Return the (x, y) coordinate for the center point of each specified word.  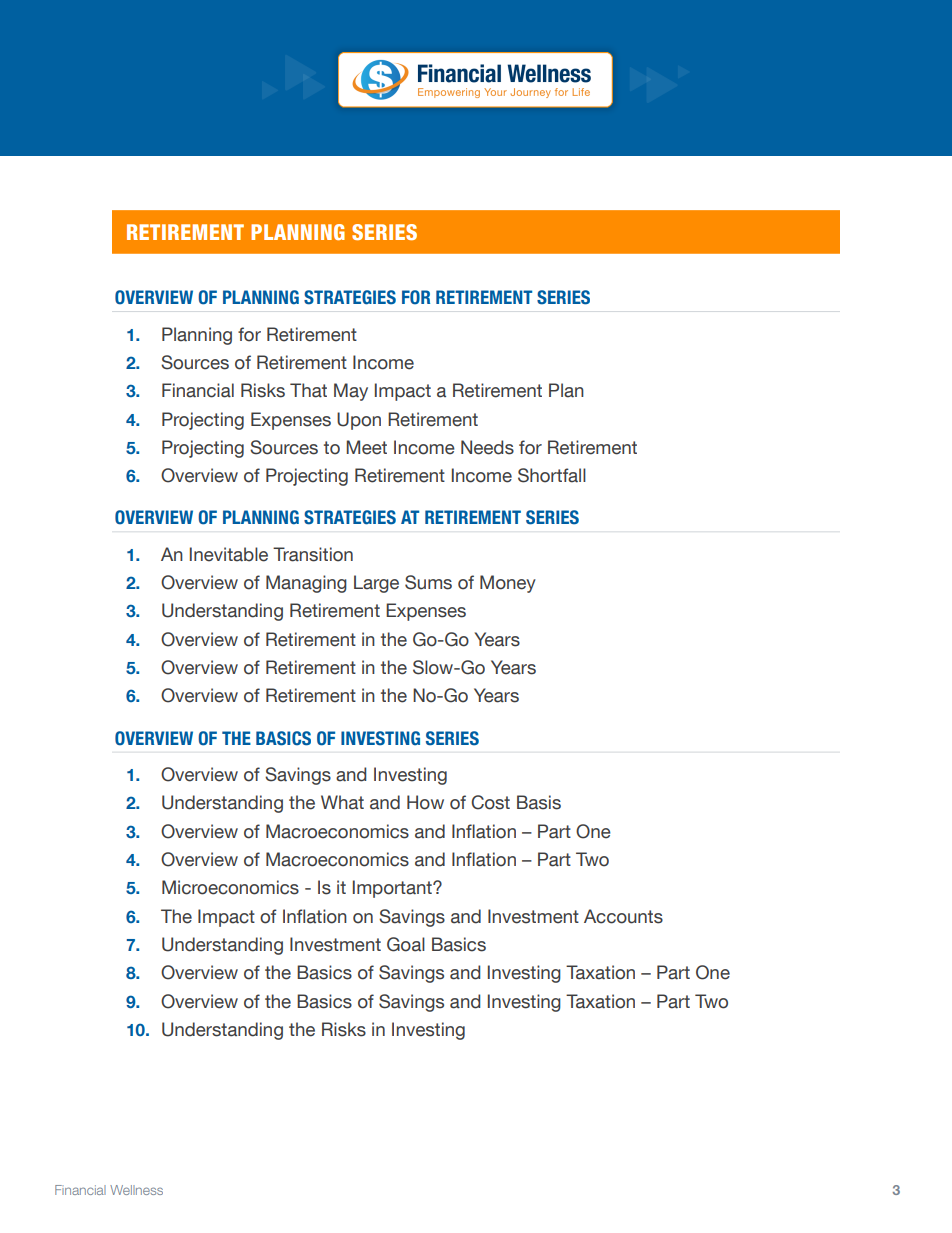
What (342, 802)
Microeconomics (230, 887)
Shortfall (552, 475)
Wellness (136, 1190)
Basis (539, 802)
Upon (359, 421)
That (308, 390)
